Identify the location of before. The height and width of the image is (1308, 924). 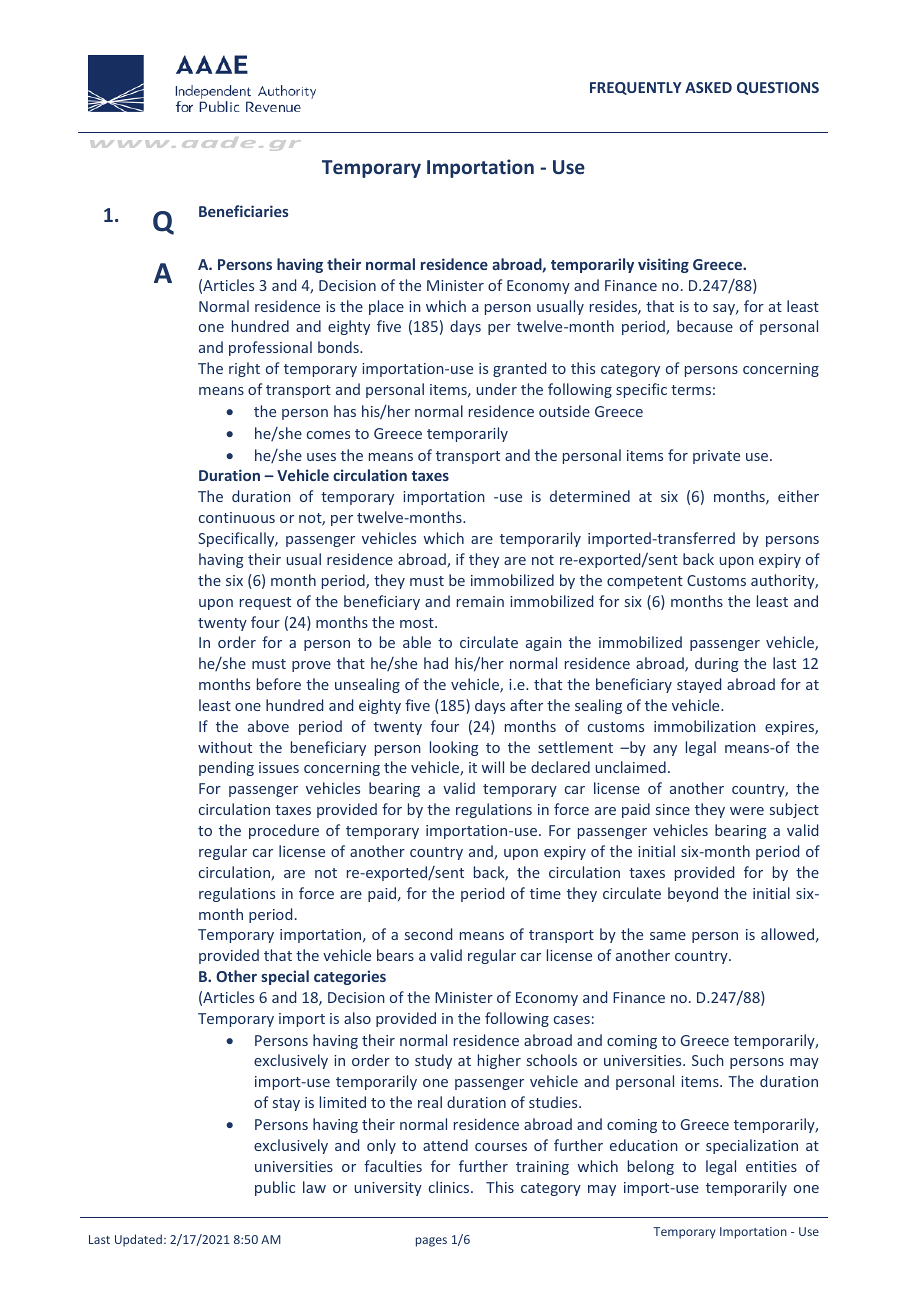
(279, 684).
